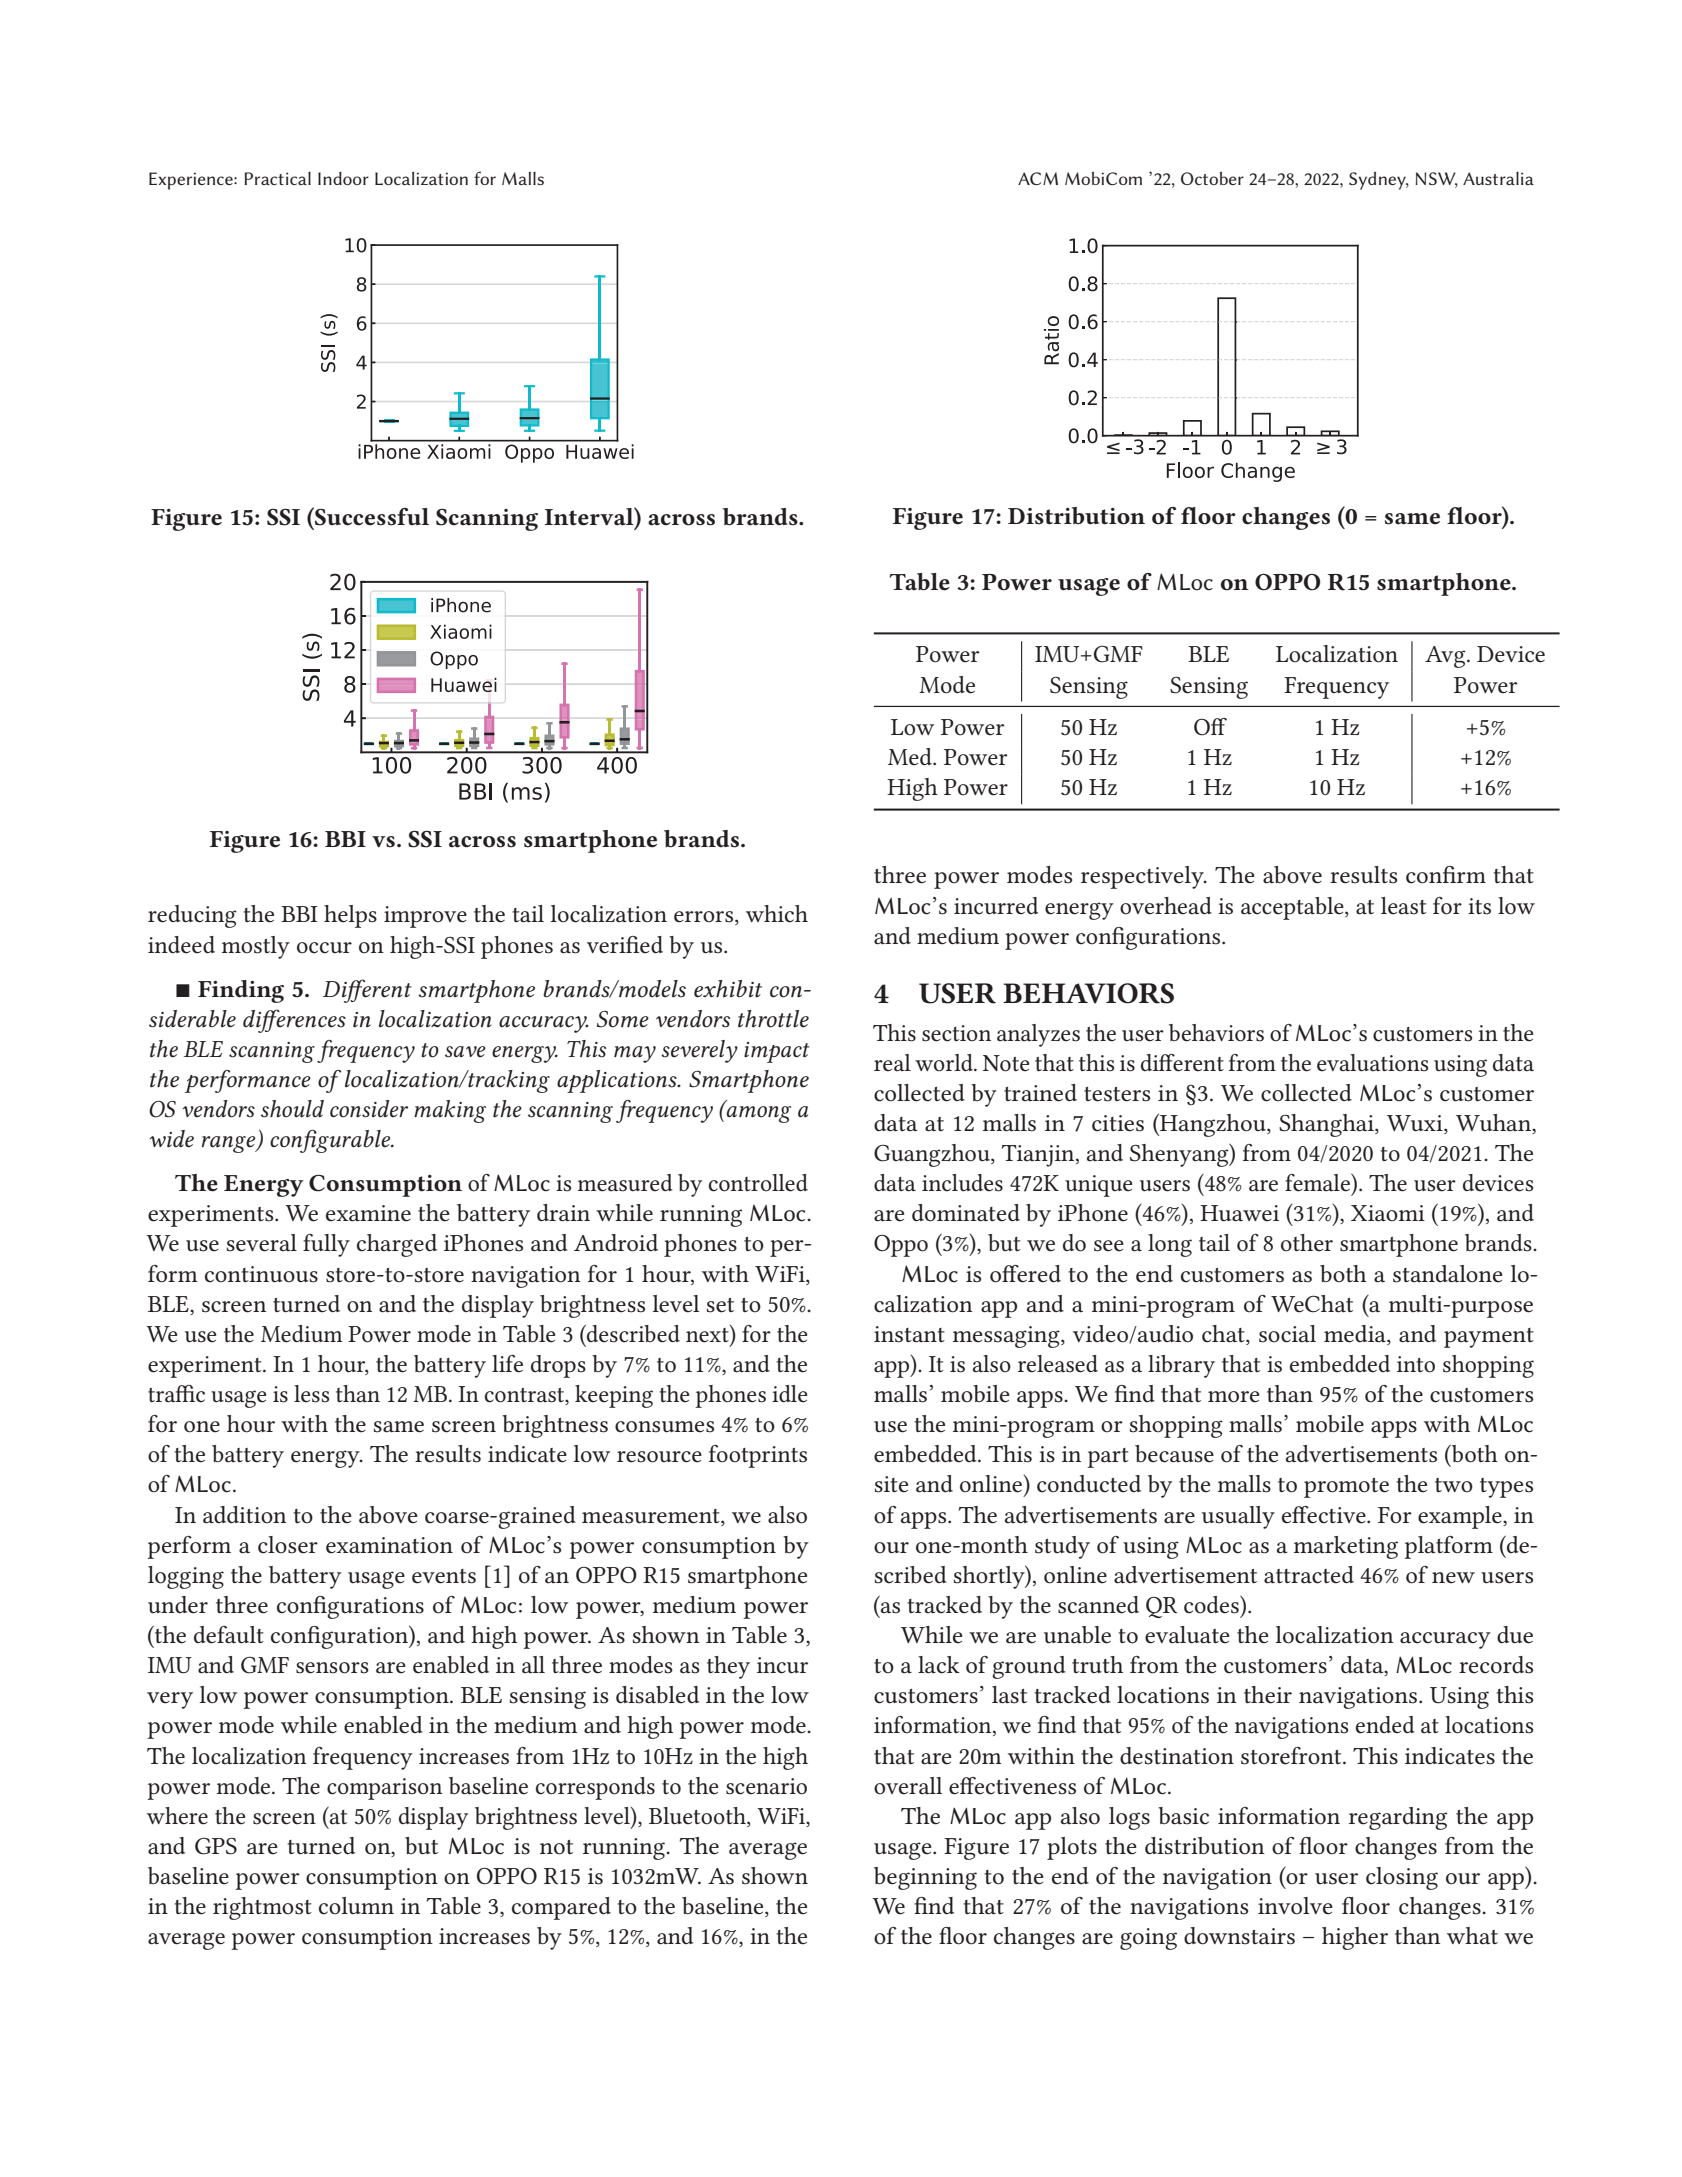  I want to click on closing, so click(1402, 1878).
